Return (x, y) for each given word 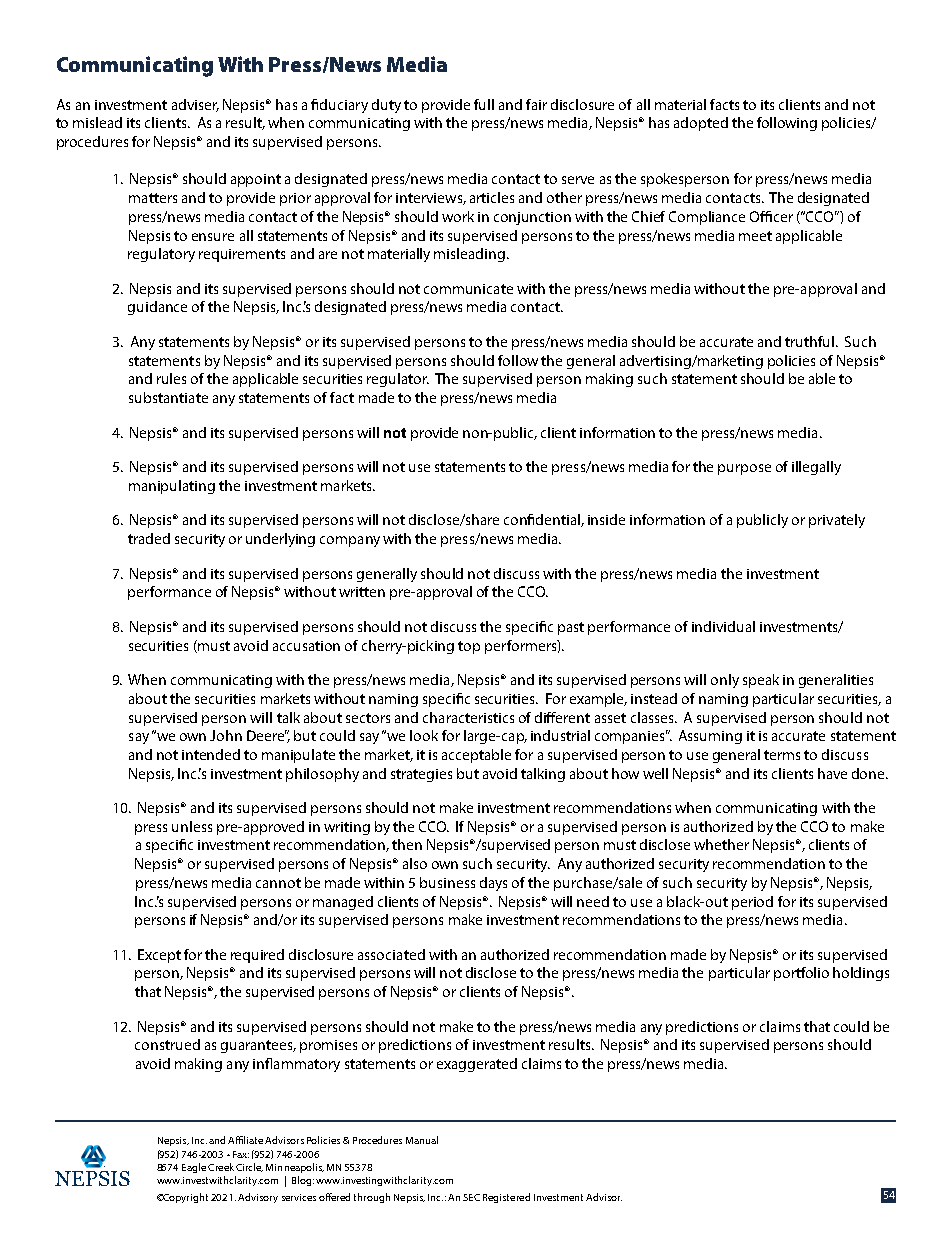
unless (192, 826)
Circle (249, 1167)
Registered (506, 1198)
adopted (701, 124)
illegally (816, 468)
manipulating (172, 487)
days (493, 884)
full (484, 104)
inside (606, 519)
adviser (195, 105)
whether (721, 844)
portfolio (801, 974)
